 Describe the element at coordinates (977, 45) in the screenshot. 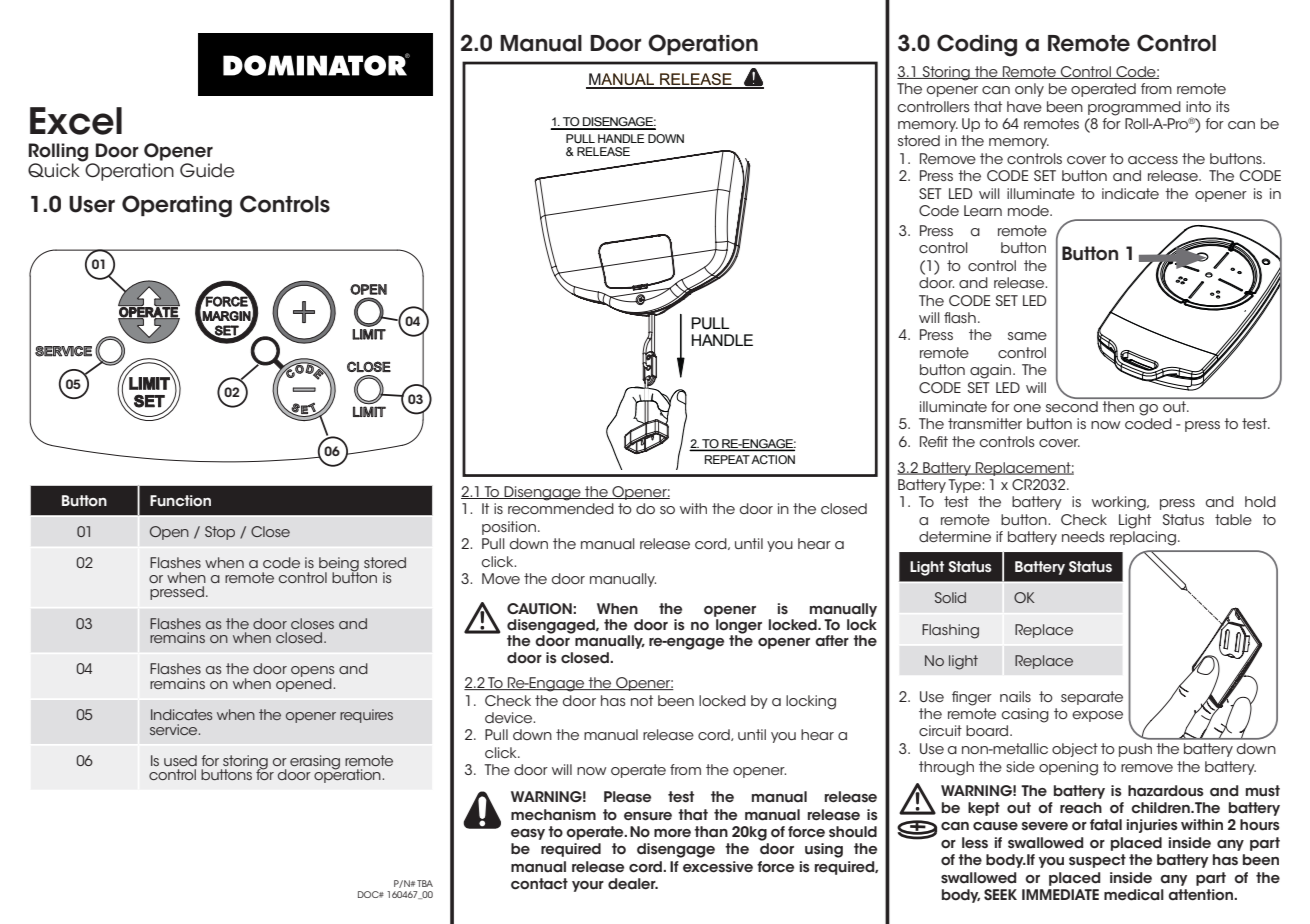

I see `Coding` at that location.
